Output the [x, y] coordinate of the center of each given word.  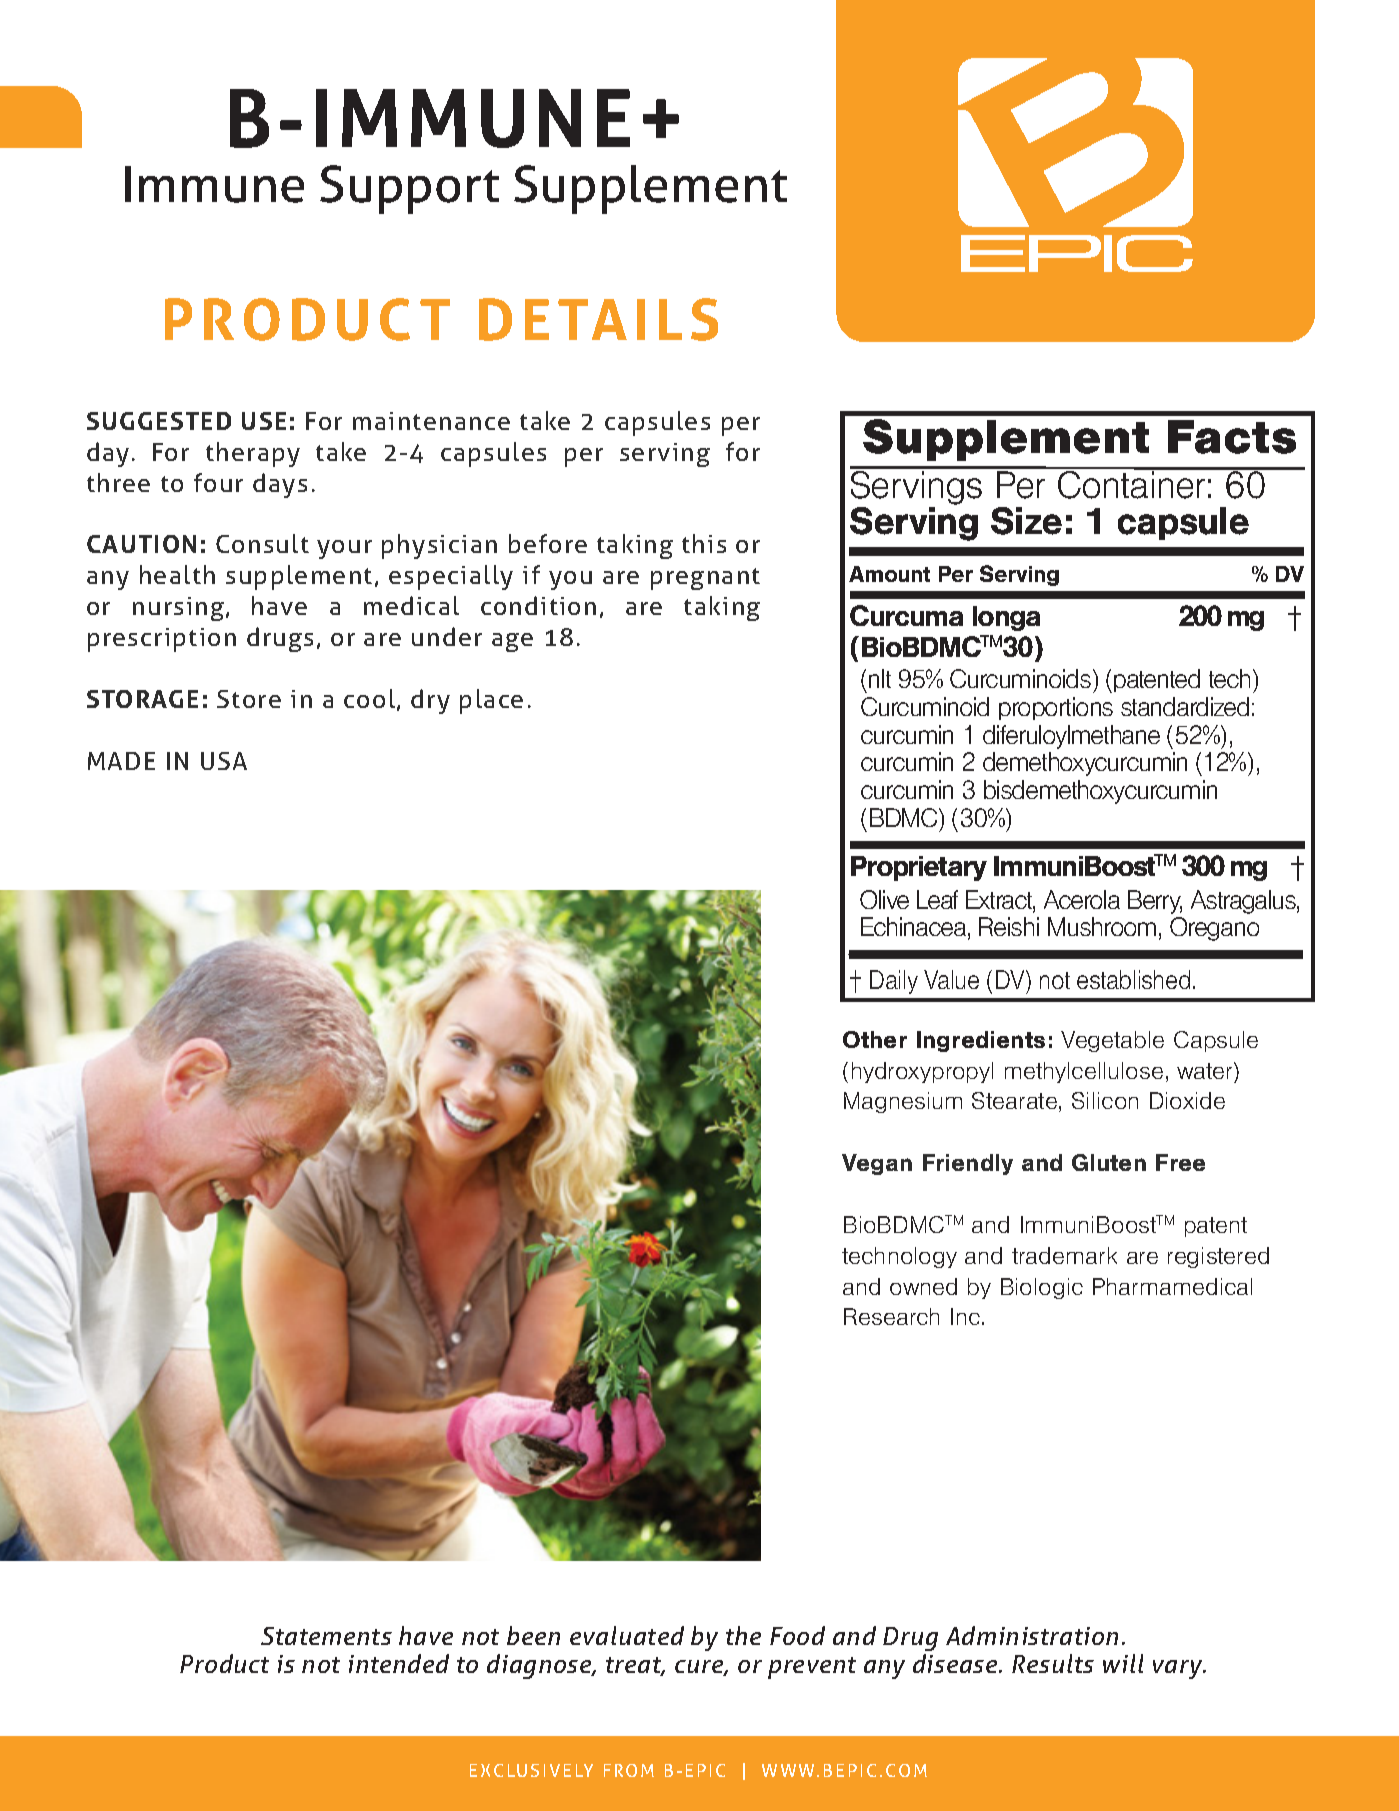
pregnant [705, 579]
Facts [1232, 437]
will [1123, 1663]
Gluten [1109, 1162]
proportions [1056, 708]
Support [409, 189]
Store [249, 699]
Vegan [877, 1164]
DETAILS [598, 319]
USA [224, 761]
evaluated [627, 1635]
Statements [326, 1636]
